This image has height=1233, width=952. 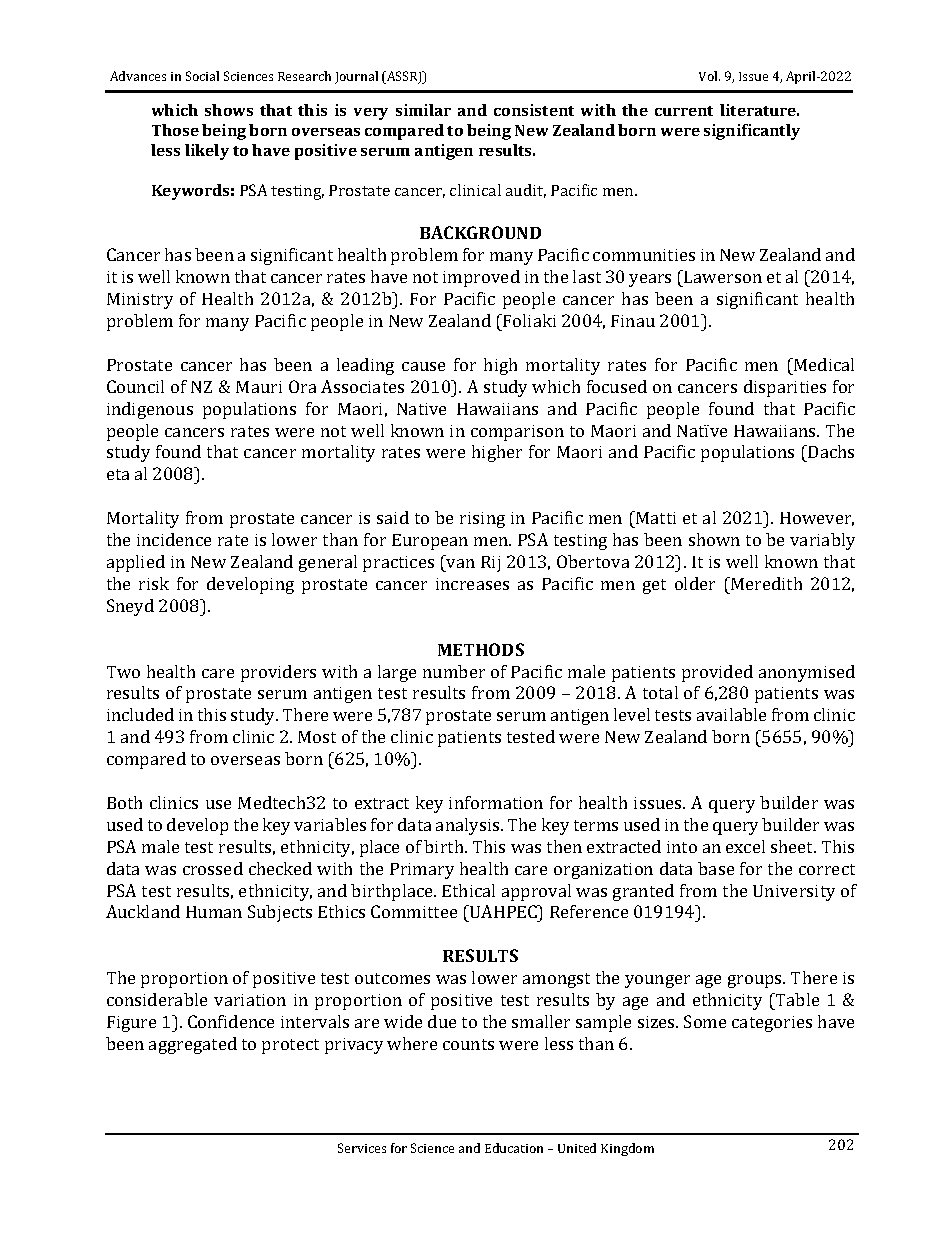 I want to click on Ethical, so click(x=468, y=890).
